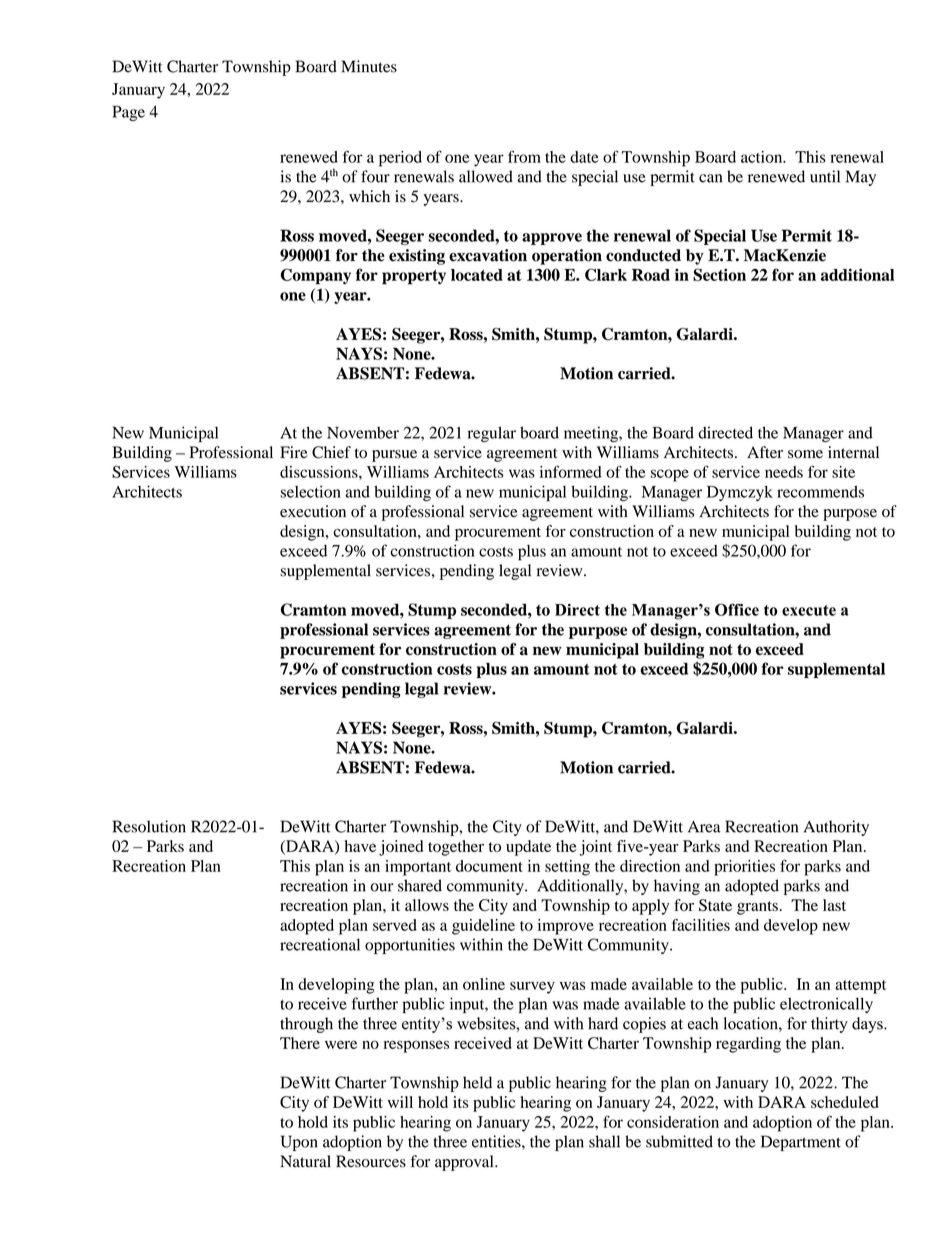 The image size is (952, 1233). I want to click on Upon, so click(299, 1143).
